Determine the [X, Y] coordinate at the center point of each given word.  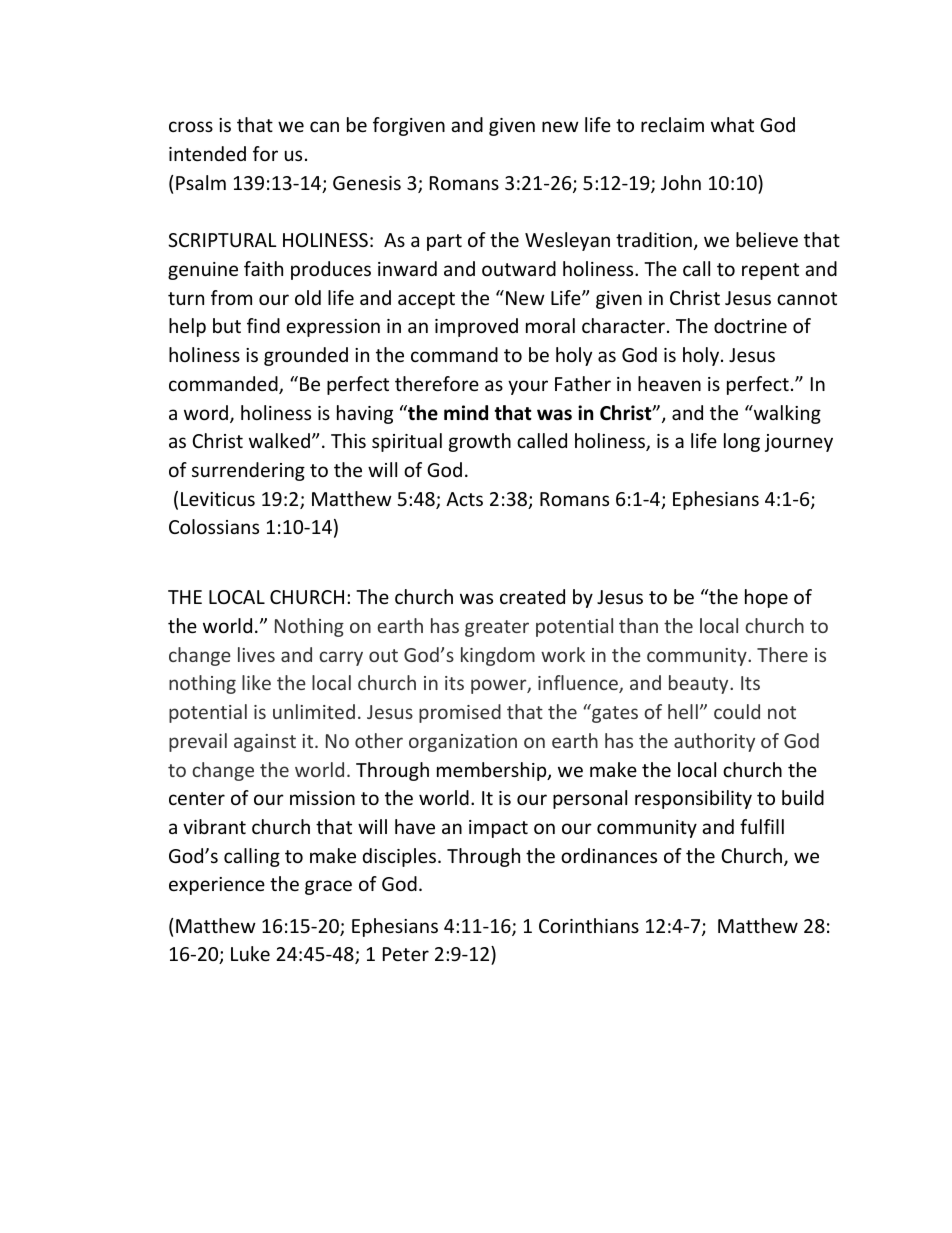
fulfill [762, 826]
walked [279, 440]
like [256, 682]
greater [497, 628]
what [732, 124]
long [742, 442]
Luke [250, 953]
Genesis [367, 183]
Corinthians [589, 925]
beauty [700, 684]
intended [207, 153]
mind [466, 413]
